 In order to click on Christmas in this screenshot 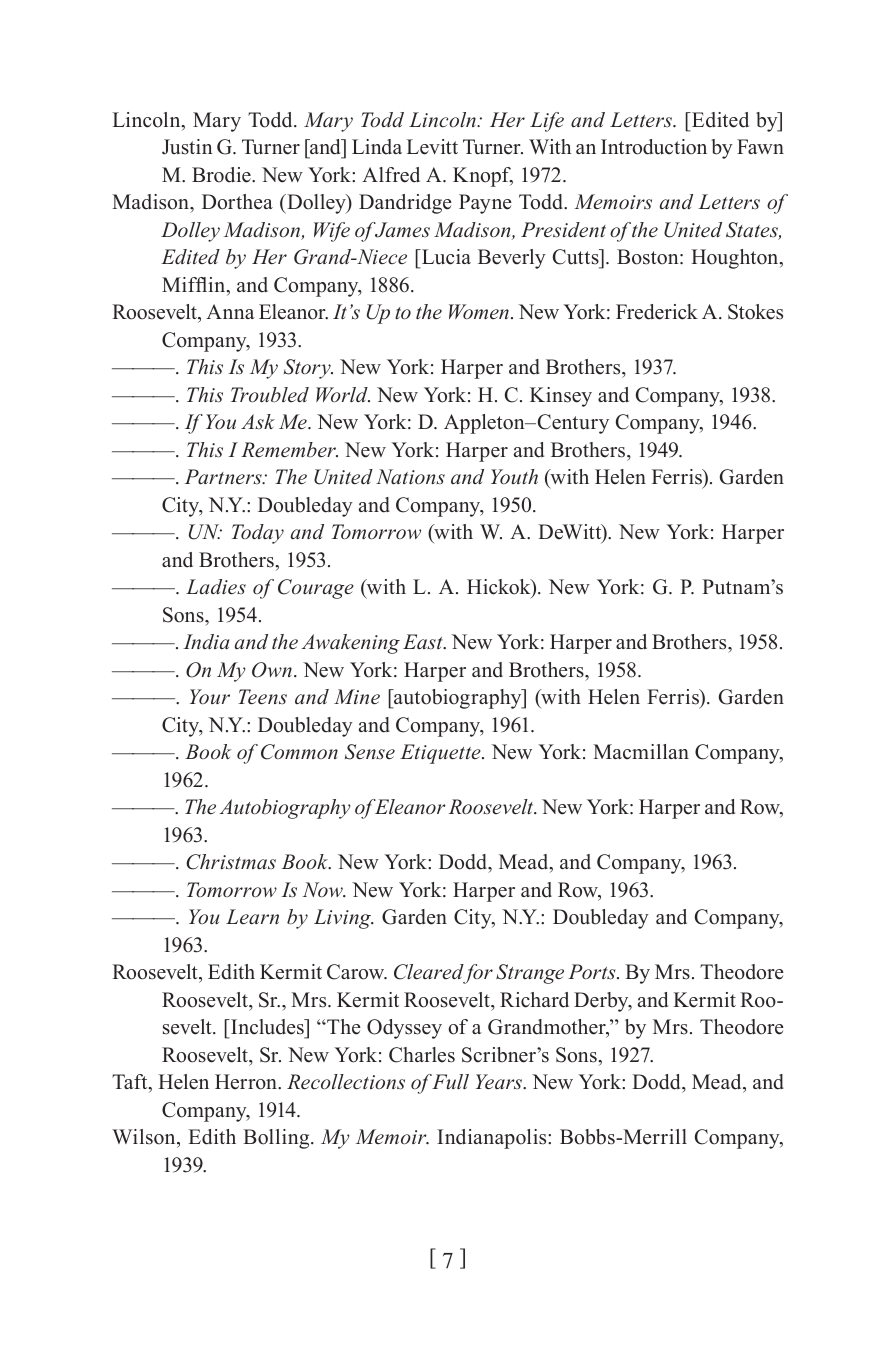, I will do `click(231, 862)`.
